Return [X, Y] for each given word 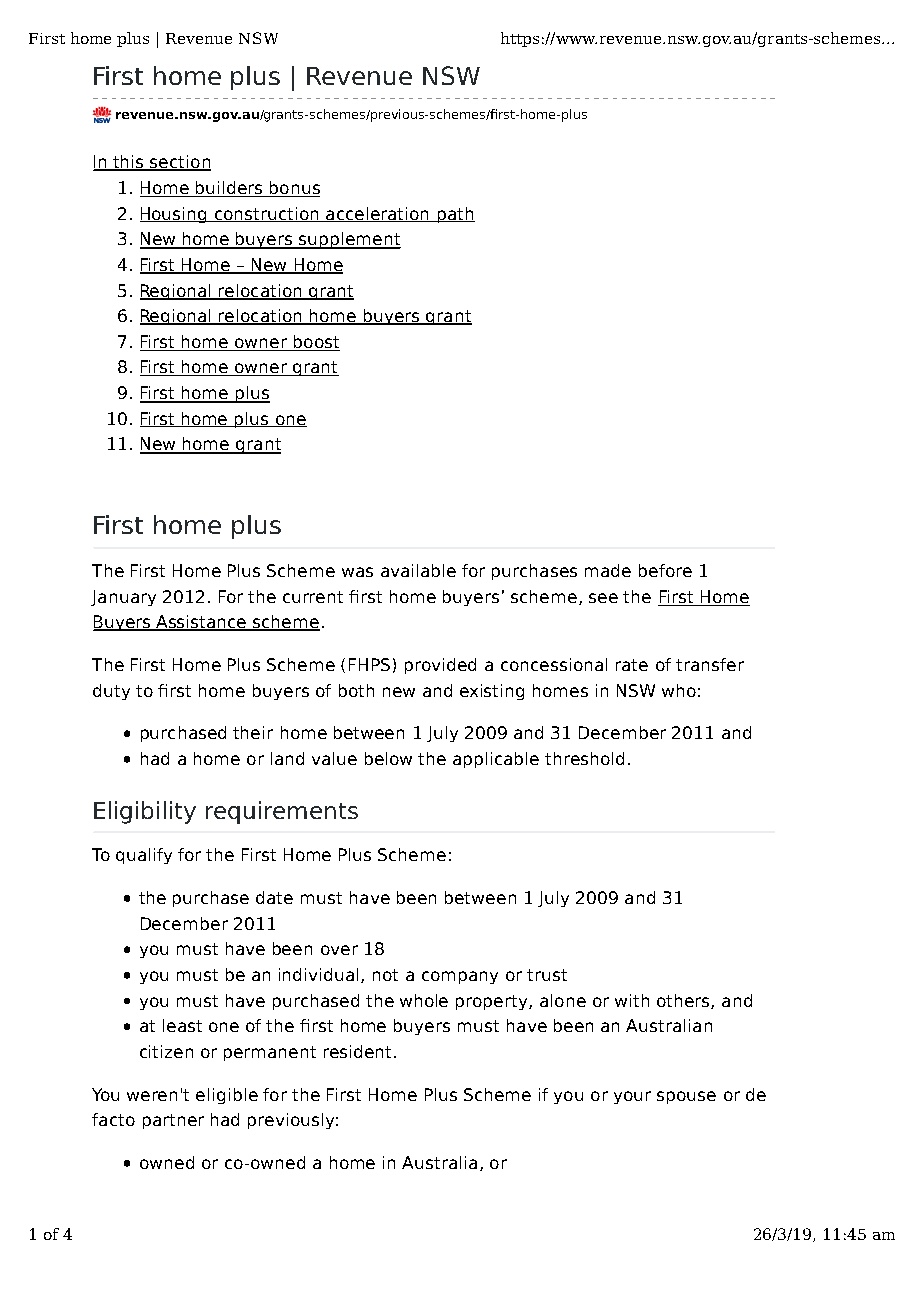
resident [357, 1051]
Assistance [202, 623]
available [418, 570]
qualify [144, 856]
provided [440, 666]
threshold [584, 758]
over [339, 950]
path [455, 215]
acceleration [377, 214]
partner [173, 1121]
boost [315, 343]
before [665, 570]
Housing [174, 215]
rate [632, 665]
